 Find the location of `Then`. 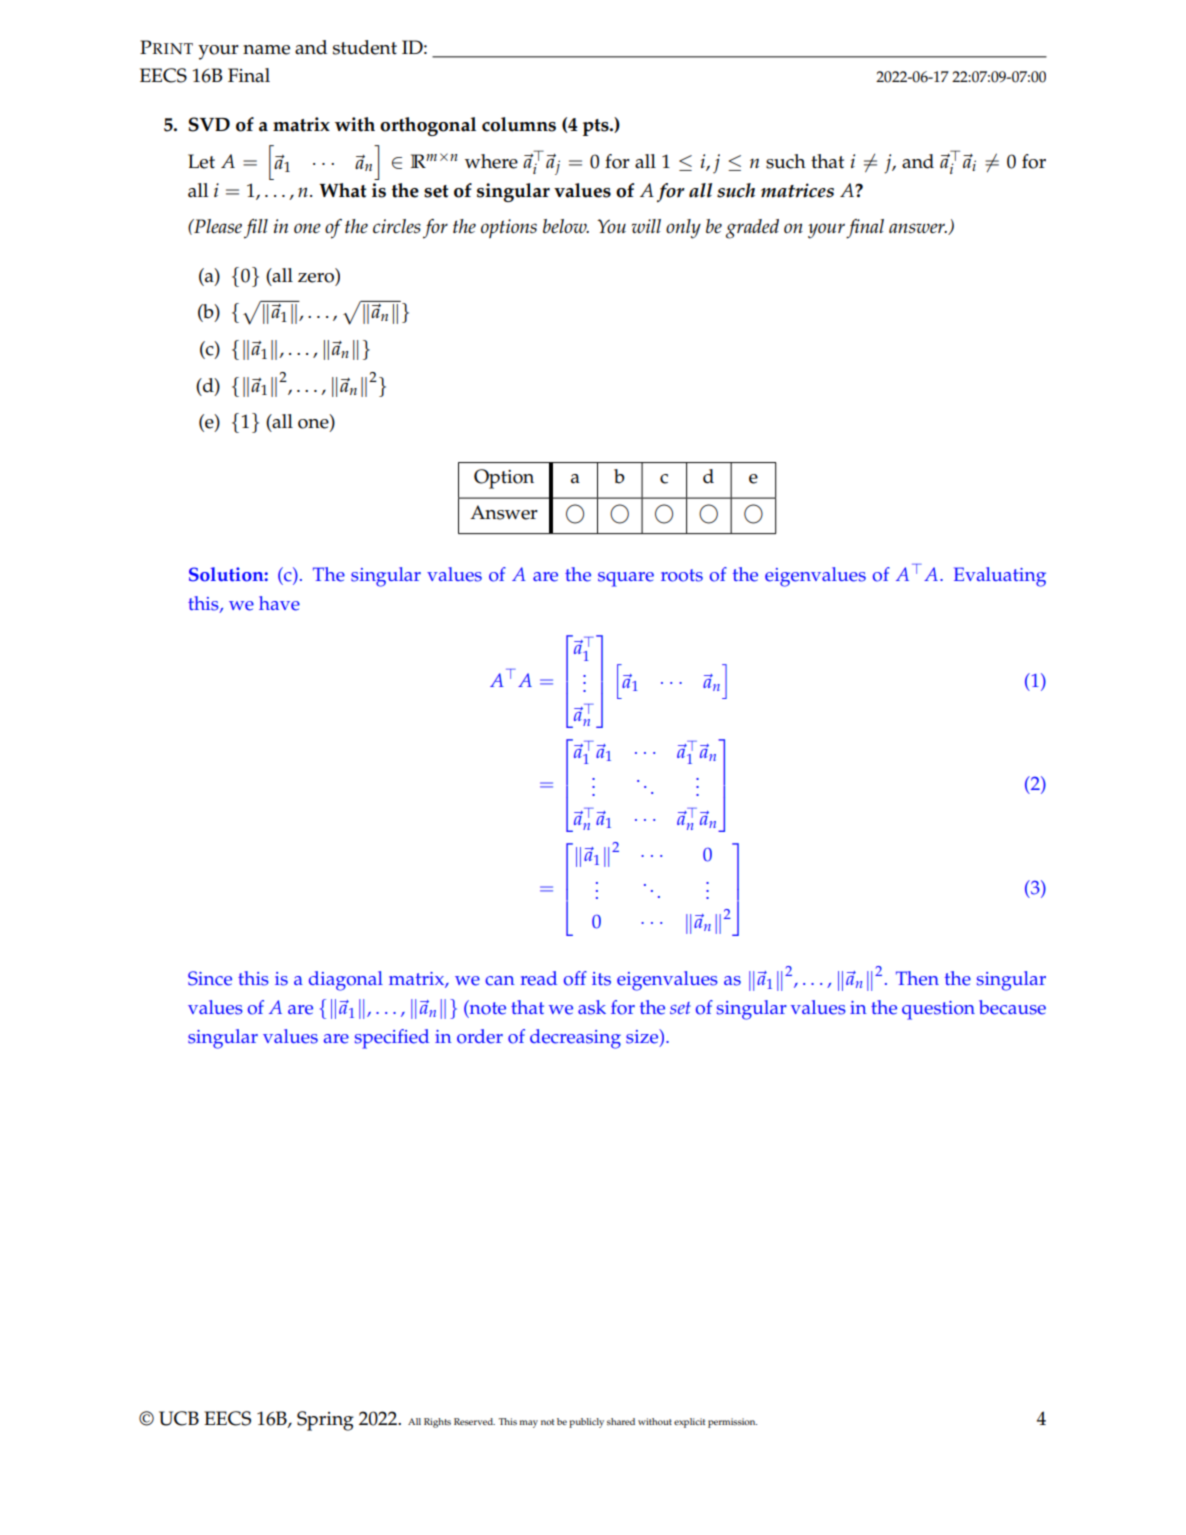

Then is located at coordinates (917, 978).
